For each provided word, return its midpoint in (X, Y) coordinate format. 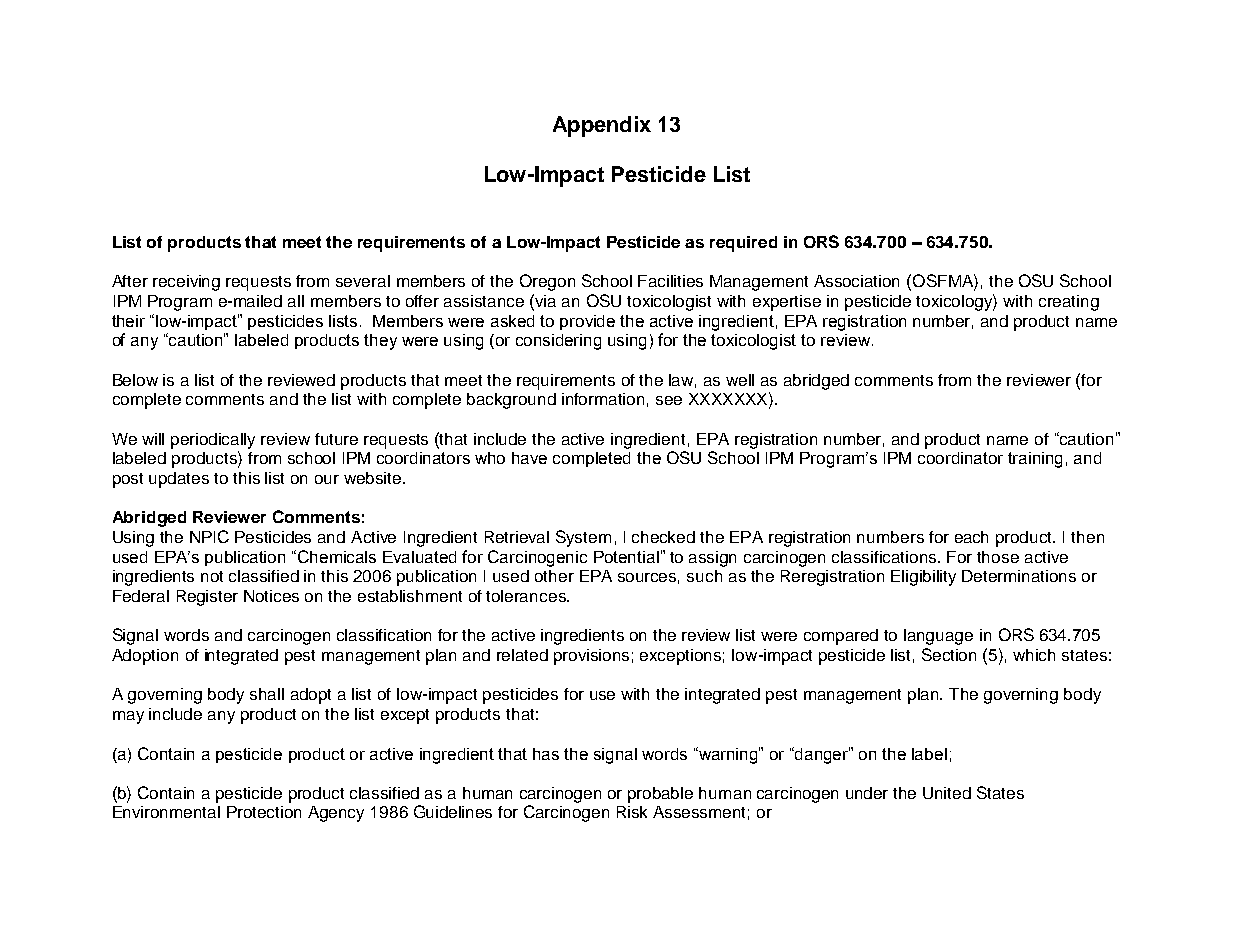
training (1035, 460)
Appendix (602, 126)
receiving (186, 283)
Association (856, 281)
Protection (264, 812)
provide (587, 322)
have (529, 458)
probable (660, 795)
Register (207, 598)
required (743, 244)
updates (179, 480)
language (938, 637)
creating (1069, 303)
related (522, 655)
